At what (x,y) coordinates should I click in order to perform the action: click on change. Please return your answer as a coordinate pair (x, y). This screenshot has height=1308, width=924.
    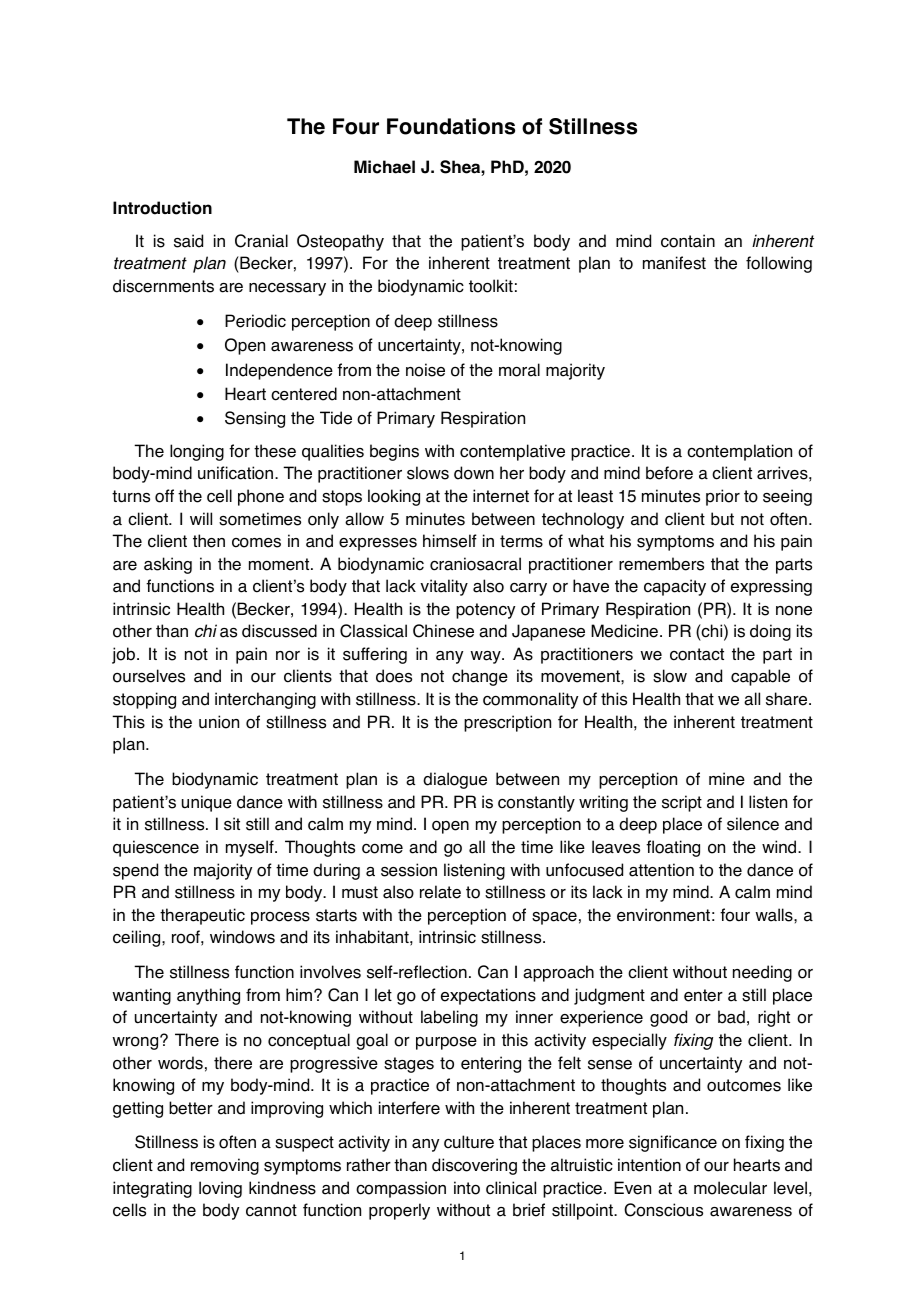
    Looking at the image, I should click on (480, 677).
